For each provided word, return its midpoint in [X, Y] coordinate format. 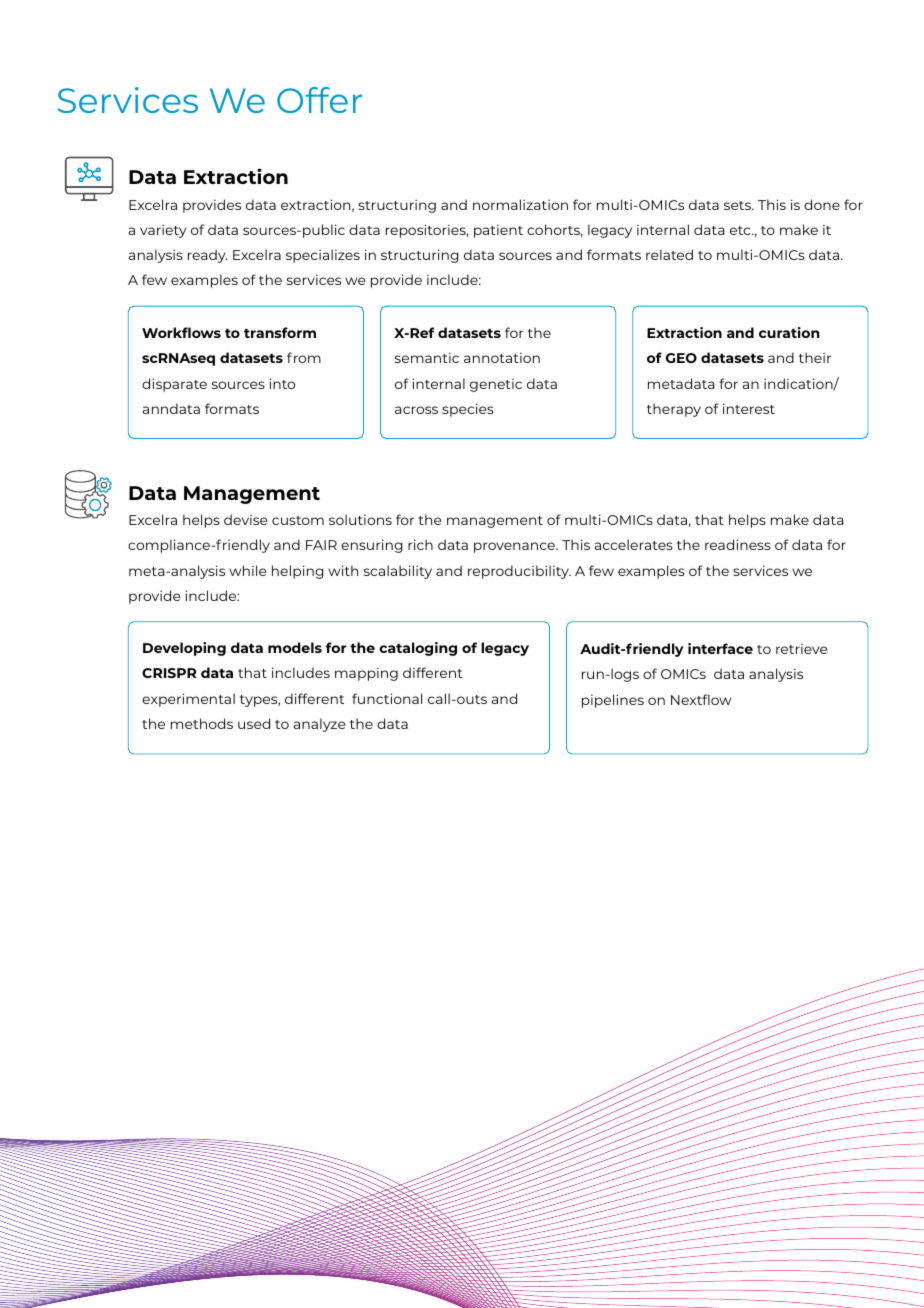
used [254, 723]
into [282, 383]
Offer [319, 100]
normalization [520, 204]
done [822, 204]
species [468, 410]
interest [749, 408]
